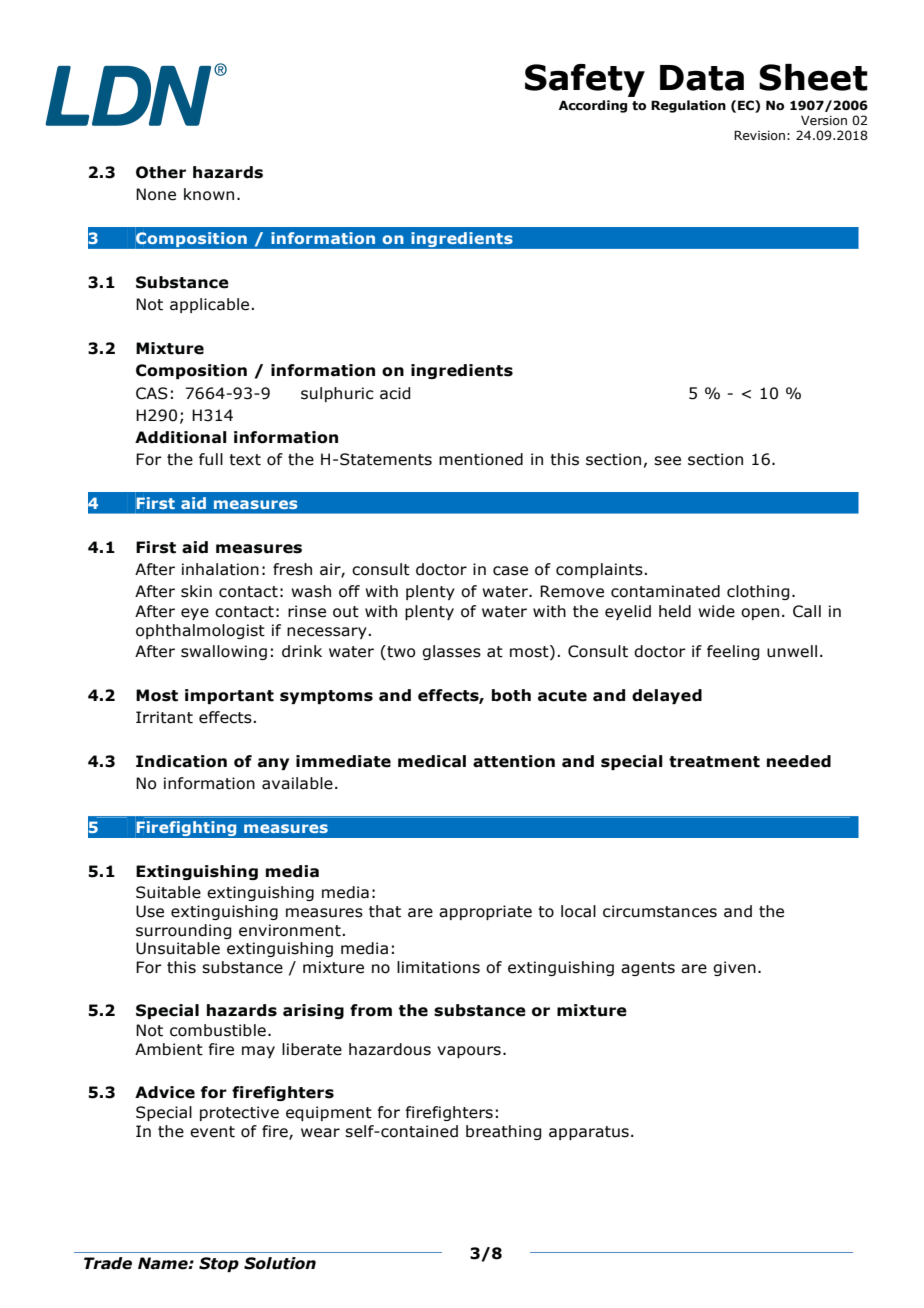 This page has width=924, height=1308. I want to click on Stop, so click(219, 1264).
